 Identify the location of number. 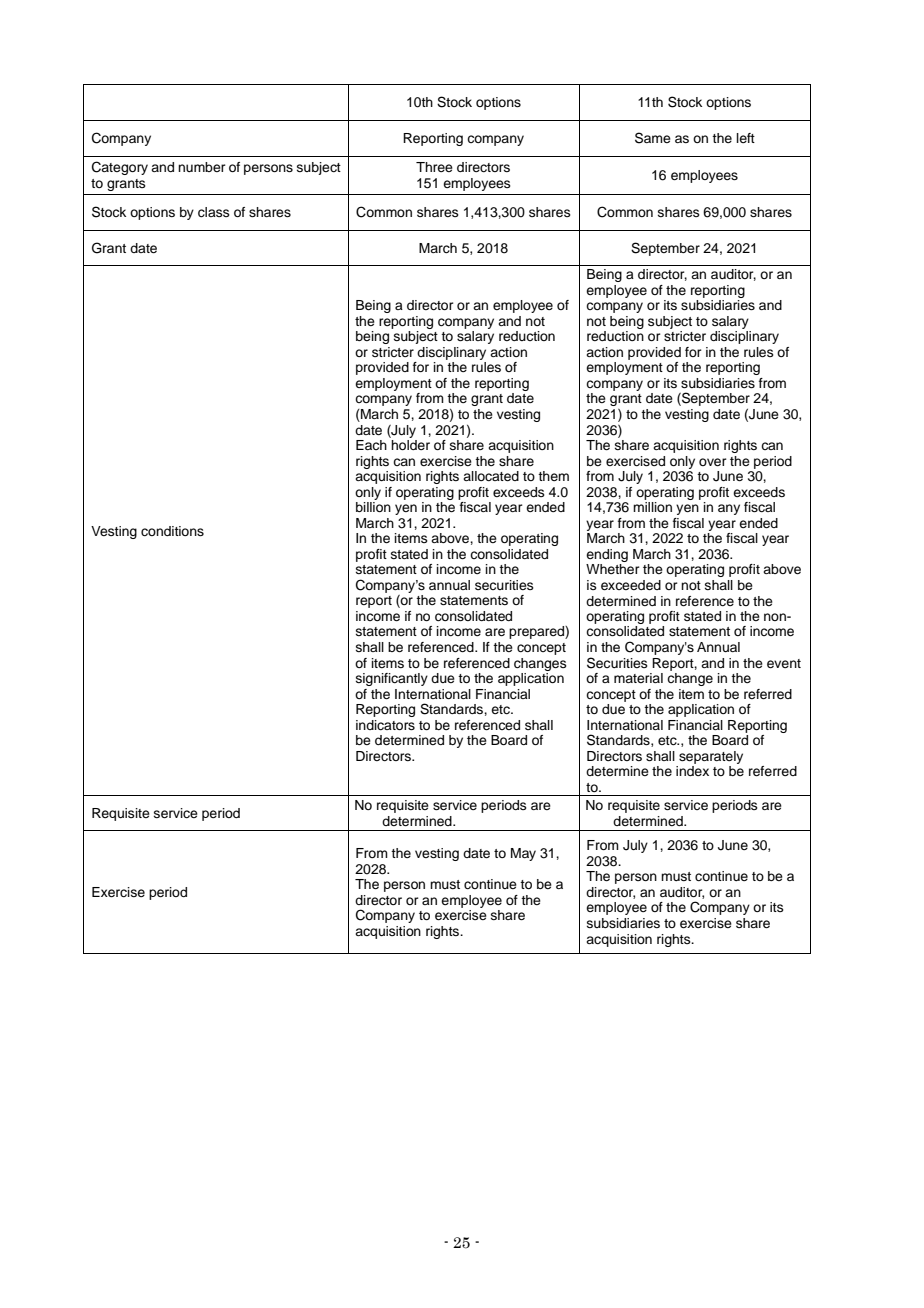
(202, 167).
